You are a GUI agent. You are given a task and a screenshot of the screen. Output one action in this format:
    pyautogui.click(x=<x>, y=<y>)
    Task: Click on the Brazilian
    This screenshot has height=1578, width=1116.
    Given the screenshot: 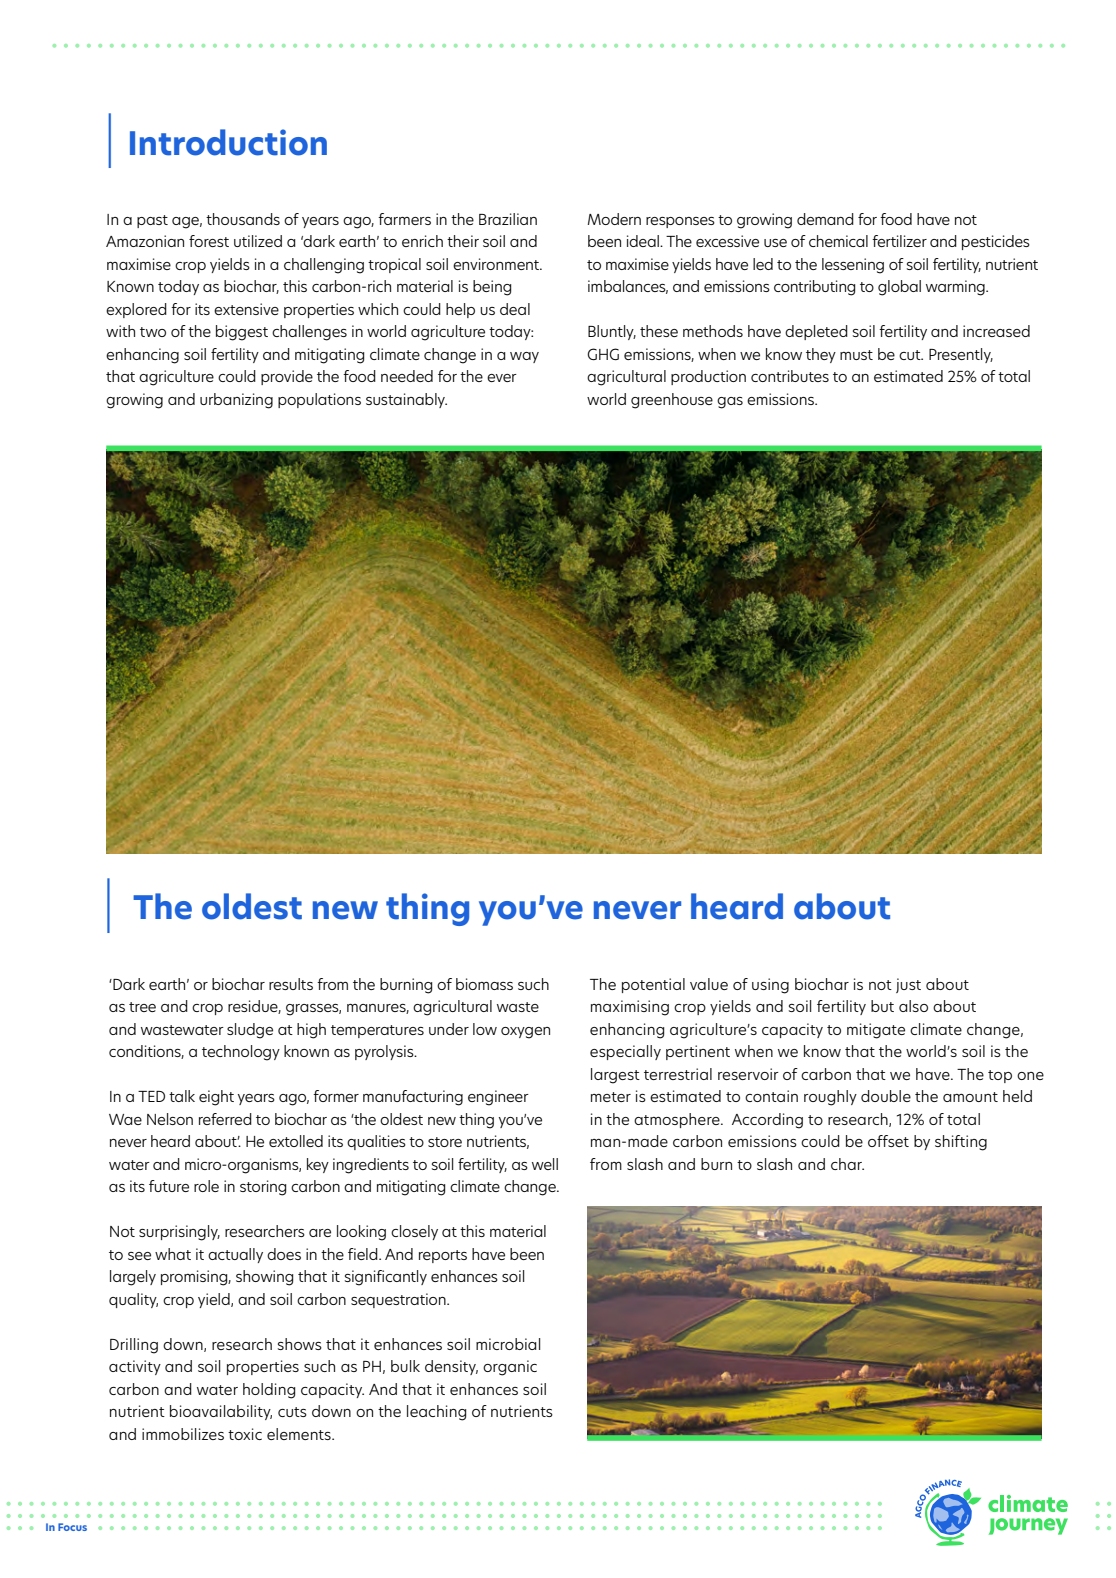 What is the action you would take?
    pyautogui.click(x=508, y=219)
